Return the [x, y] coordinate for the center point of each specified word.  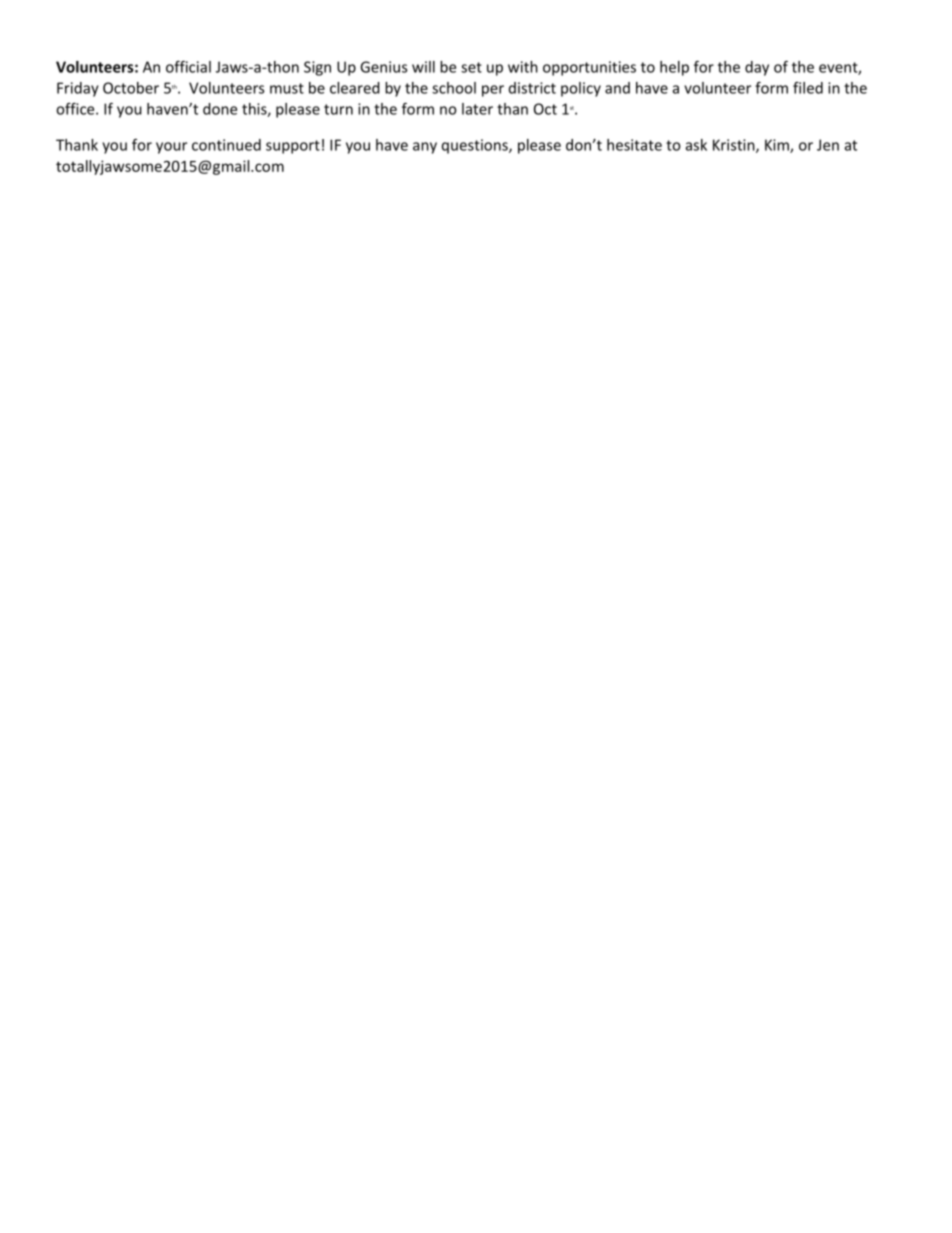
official [188, 67]
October [131, 88]
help [674, 68]
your [171, 148]
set [471, 67]
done [220, 109]
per [493, 91]
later [477, 109]
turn [338, 109]
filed [808, 88]
